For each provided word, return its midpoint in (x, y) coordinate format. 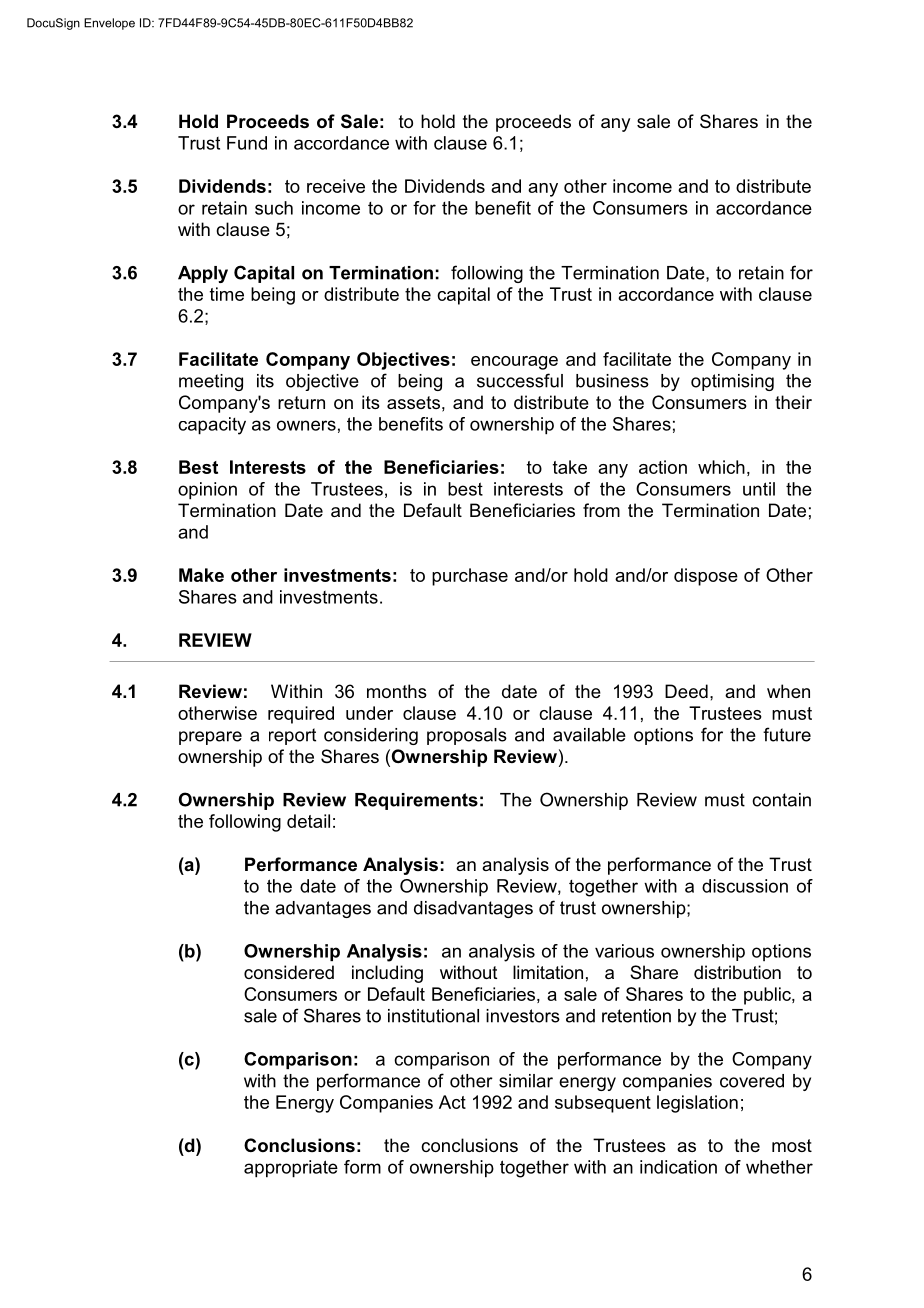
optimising (732, 382)
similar (526, 1081)
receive (336, 186)
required (301, 715)
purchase (470, 577)
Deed (686, 691)
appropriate (291, 1169)
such (274, 208)
